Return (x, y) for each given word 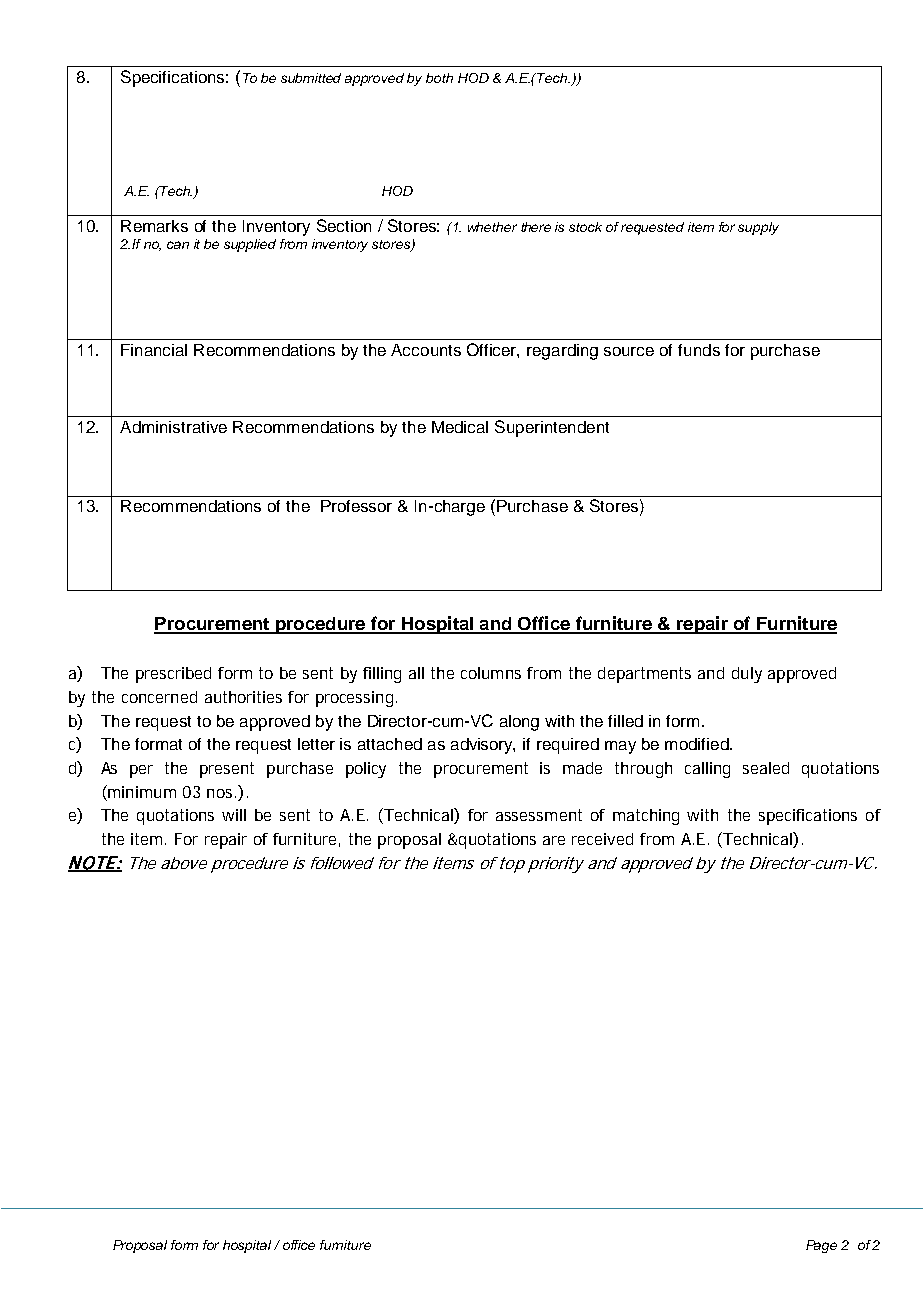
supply (758, 228)
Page (821, 1246)
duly (747, 675)
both (439, 78)
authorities (243, 697)
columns (491, 673)
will (234, 815)
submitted (311, 78)
